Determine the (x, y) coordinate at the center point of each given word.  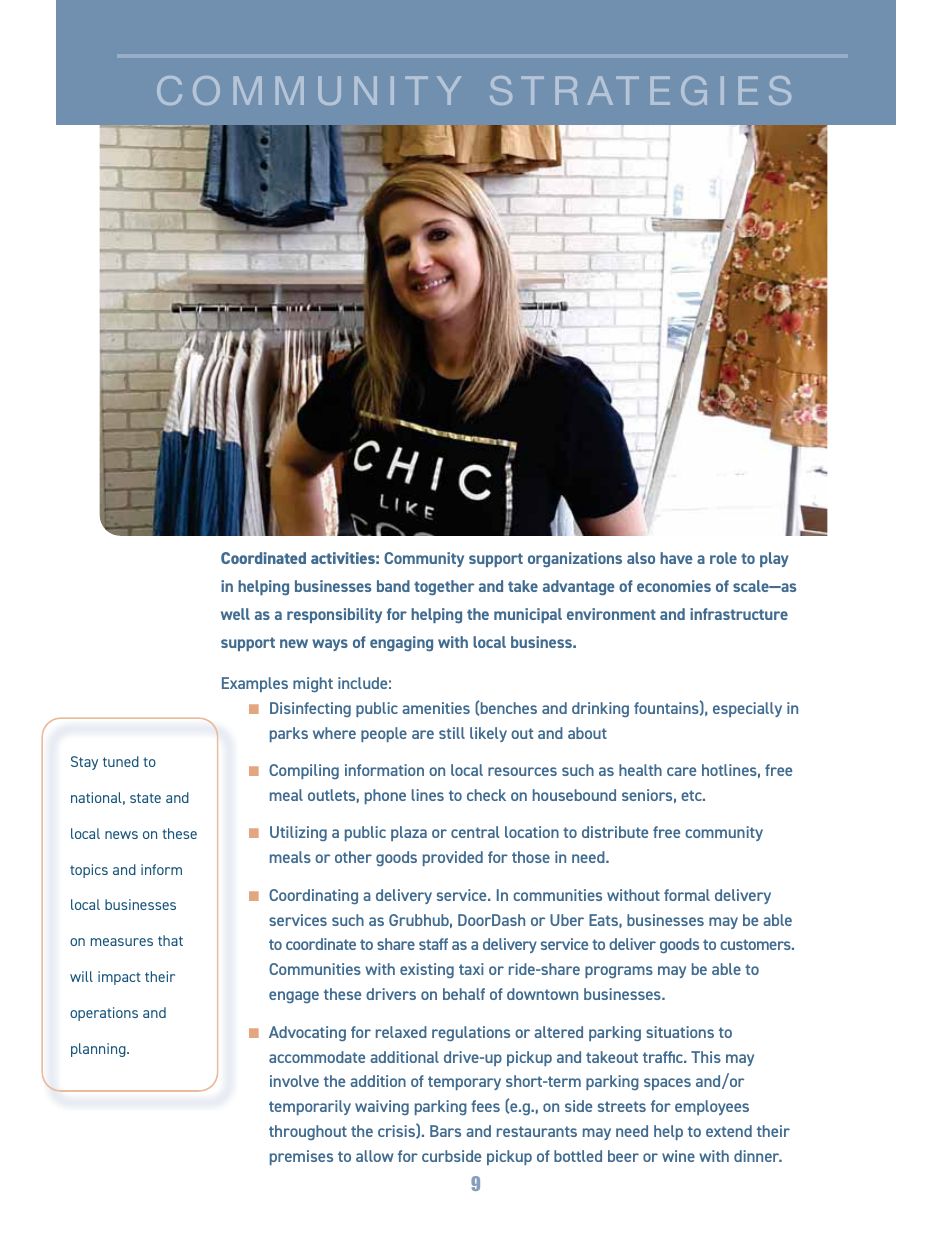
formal (687, 895)
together (444, 588)
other (353, 857)
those (531, 857)
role (723, 558)
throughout (308, 1132)
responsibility (334, 615)
